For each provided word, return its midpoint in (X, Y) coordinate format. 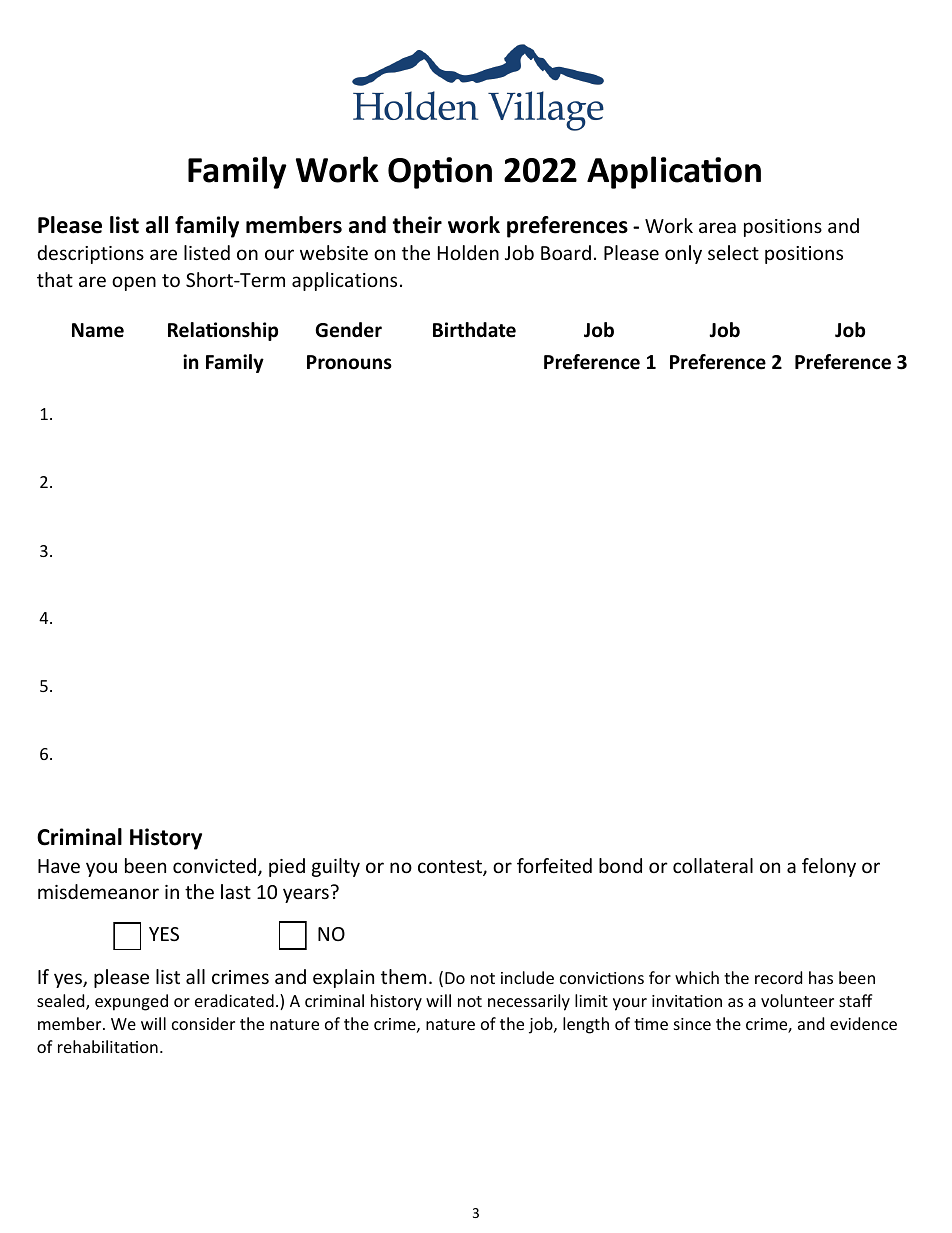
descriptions (90, 254)
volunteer (797, 1000)
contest (451, 868)
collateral (713, 865)
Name (98, 330)
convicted (216, 867)
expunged (131, 1002)
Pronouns (349, 362)
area (717, 227)
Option (440, 173)
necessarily (529, 1002)
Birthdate (474, 330)
